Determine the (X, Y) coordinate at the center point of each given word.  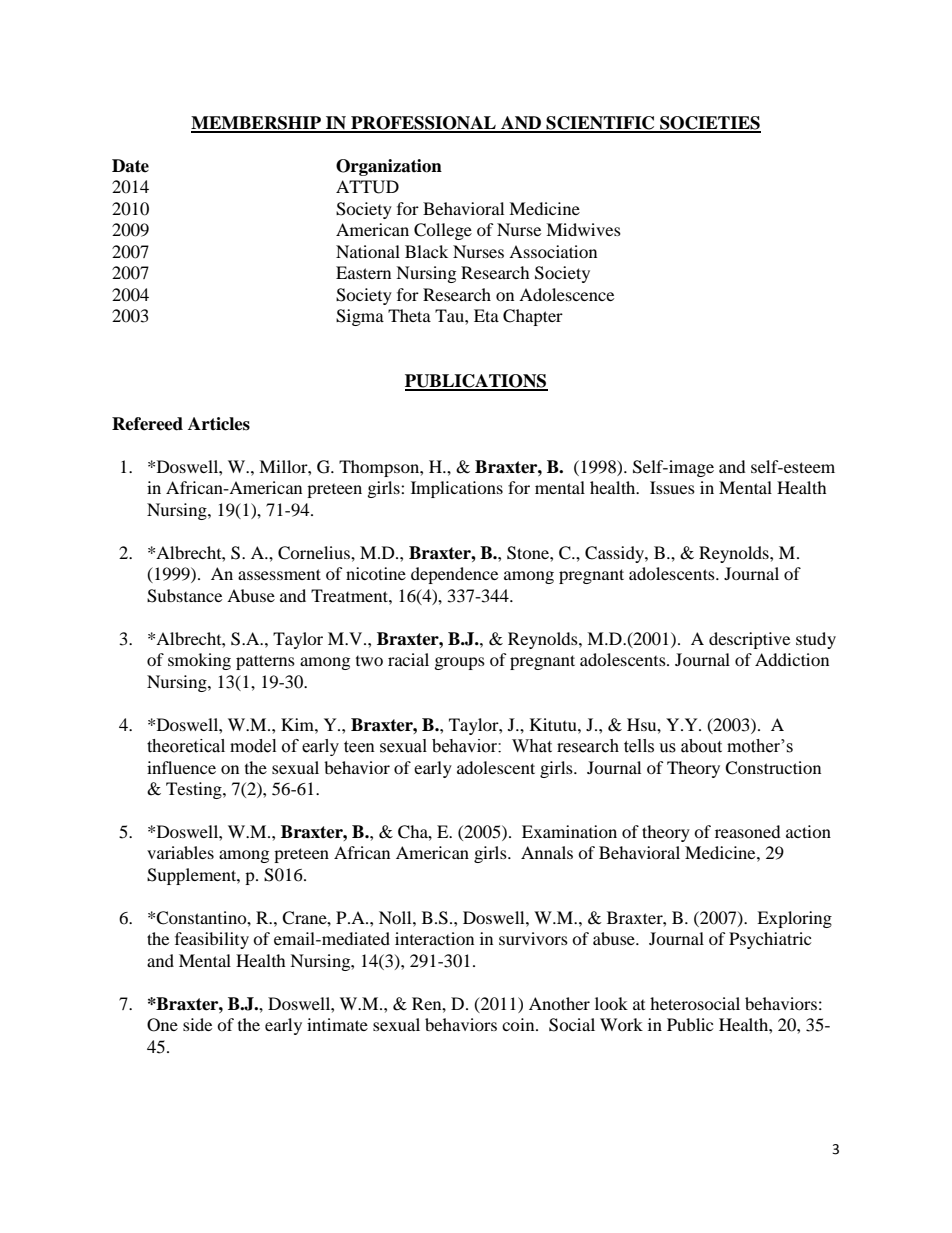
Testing (195, 790)
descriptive (749, 640)
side (197, 1024)
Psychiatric (770, 940)
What (532, 746)
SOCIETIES (709, 124)
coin (519, 1024)
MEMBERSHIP (257, 124)
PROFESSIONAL (423, 124)
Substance (184, 596)
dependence (454, 575)
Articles (219, 424)
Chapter (533, 317)
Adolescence (566, 294)
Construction (773, 768)
